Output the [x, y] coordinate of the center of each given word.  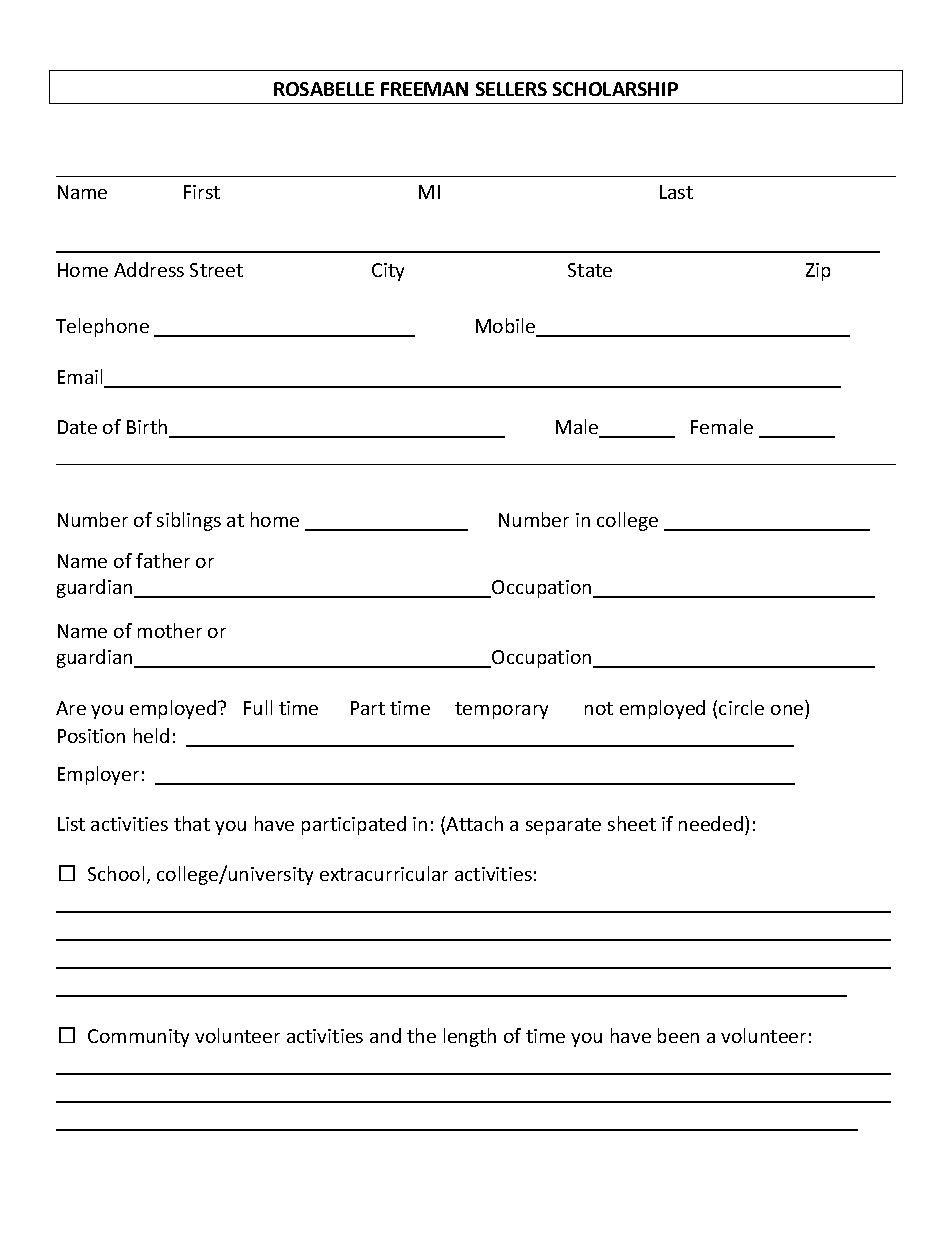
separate [563, 826]
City [388, 272]
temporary [501, 710]
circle [741, 707]
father [163, 560]
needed [711, 823]
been [678, 1035]
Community [138, 1038]
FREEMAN [424, 89]
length [470, 1037]
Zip [818, 272]
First [202, 192]
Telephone [102, 327]
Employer [98, 775]
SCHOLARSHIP [615, 89]
